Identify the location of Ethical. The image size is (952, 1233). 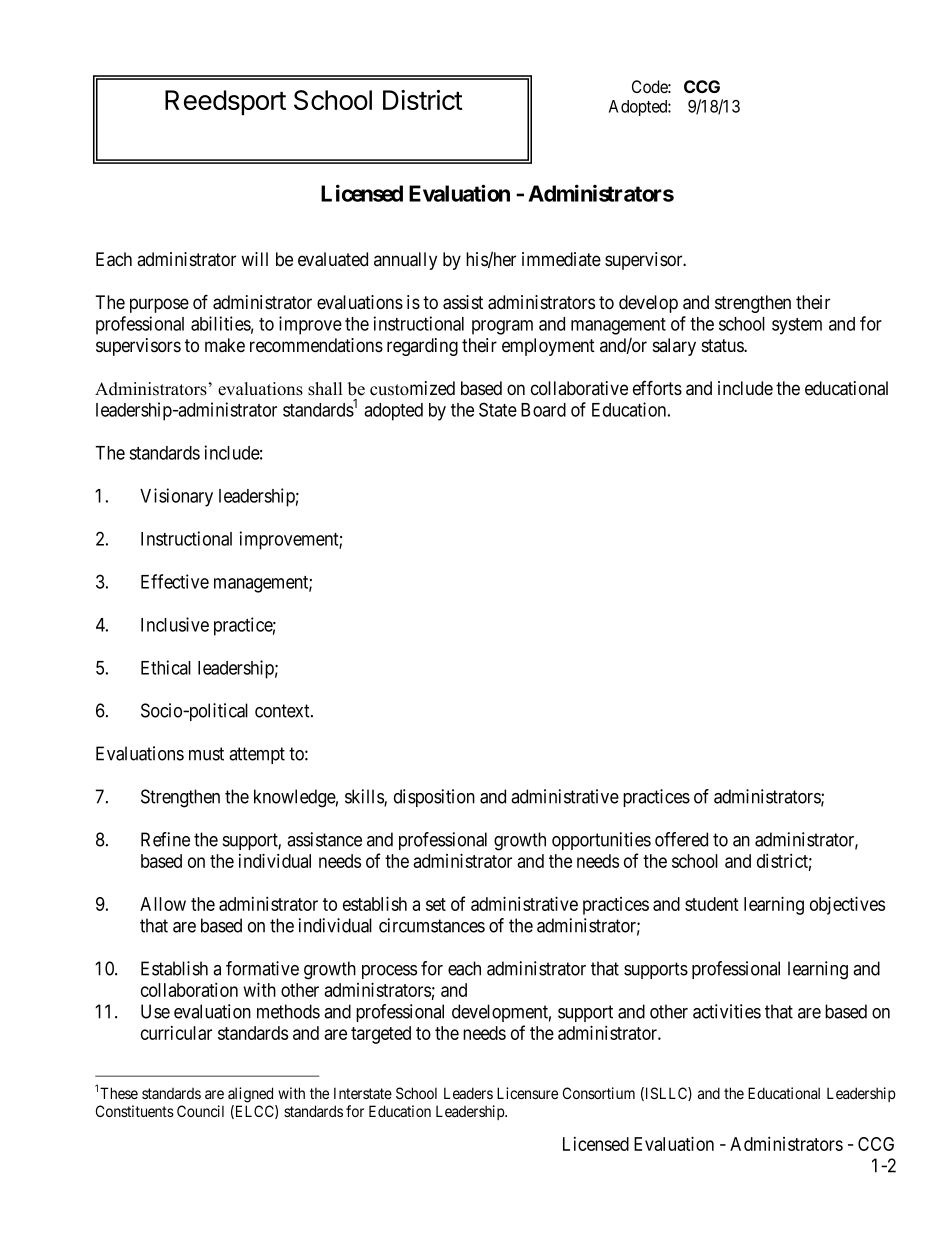
(166, 667).
